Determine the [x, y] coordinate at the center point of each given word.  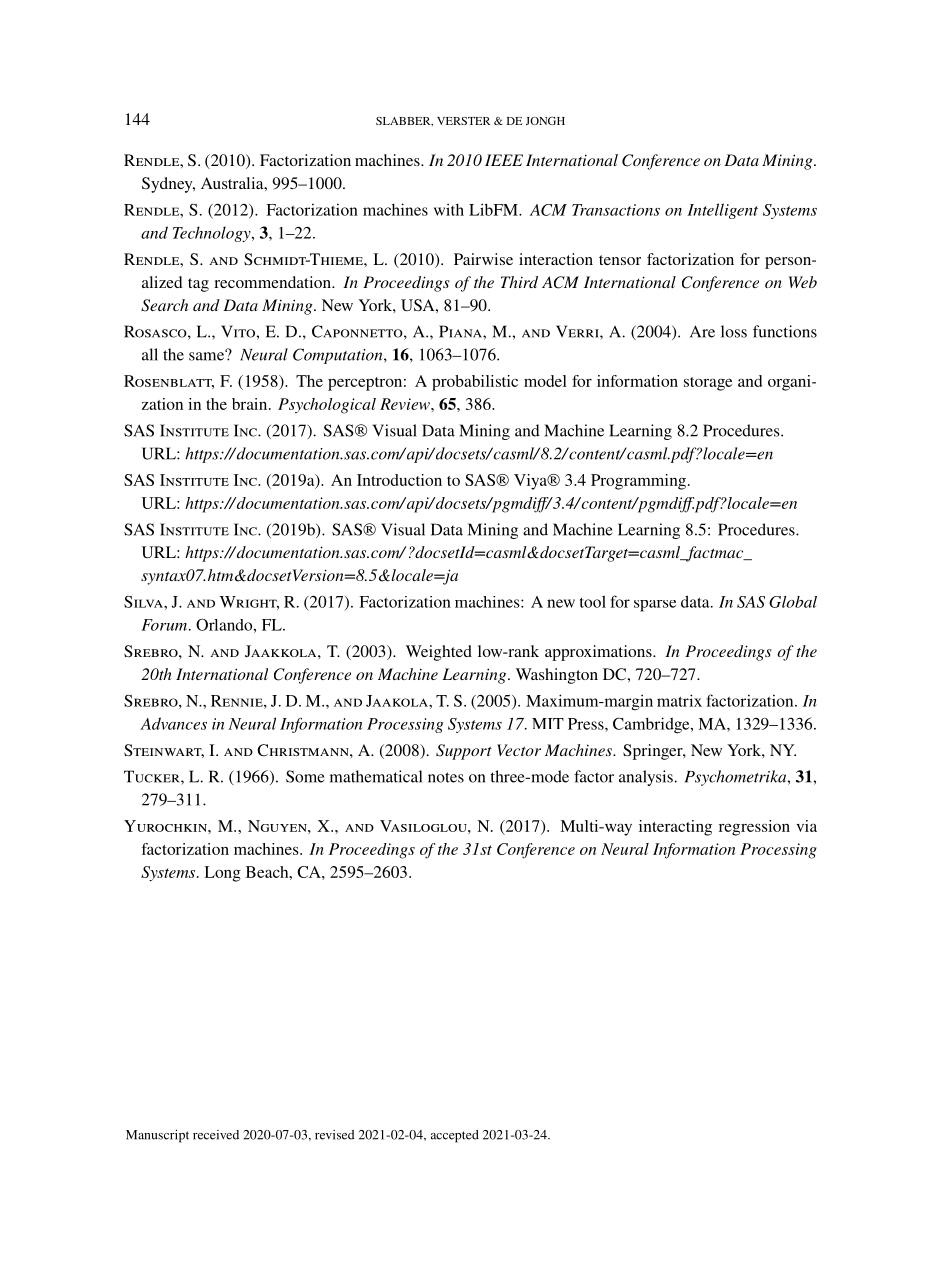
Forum [165, 625]
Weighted [439, 653]
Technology [213, 234]
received [216, 1135]
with [449, 209]
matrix [679, 700]
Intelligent [722, 211]
